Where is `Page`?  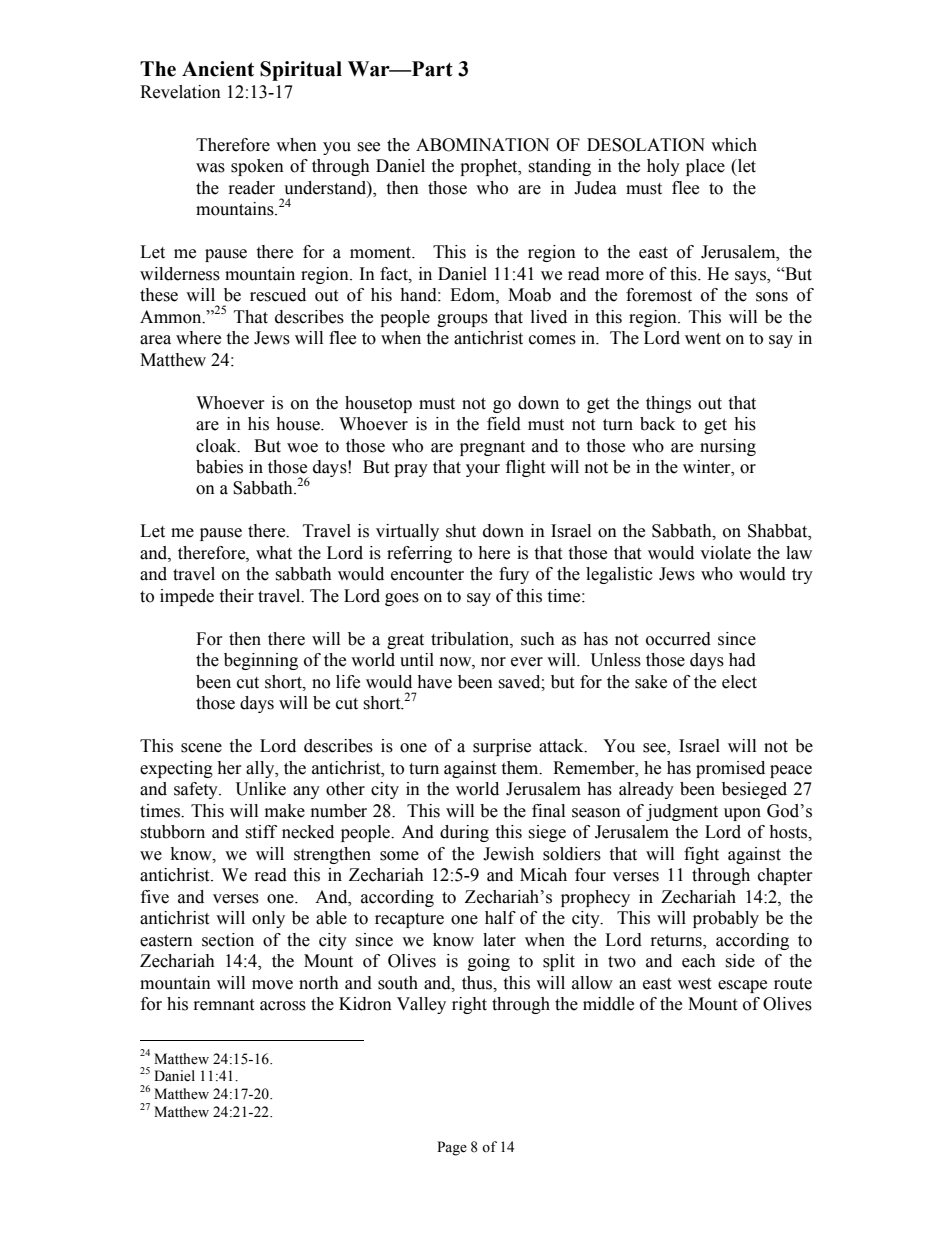 Page is located at coordinates (452, 1148).
